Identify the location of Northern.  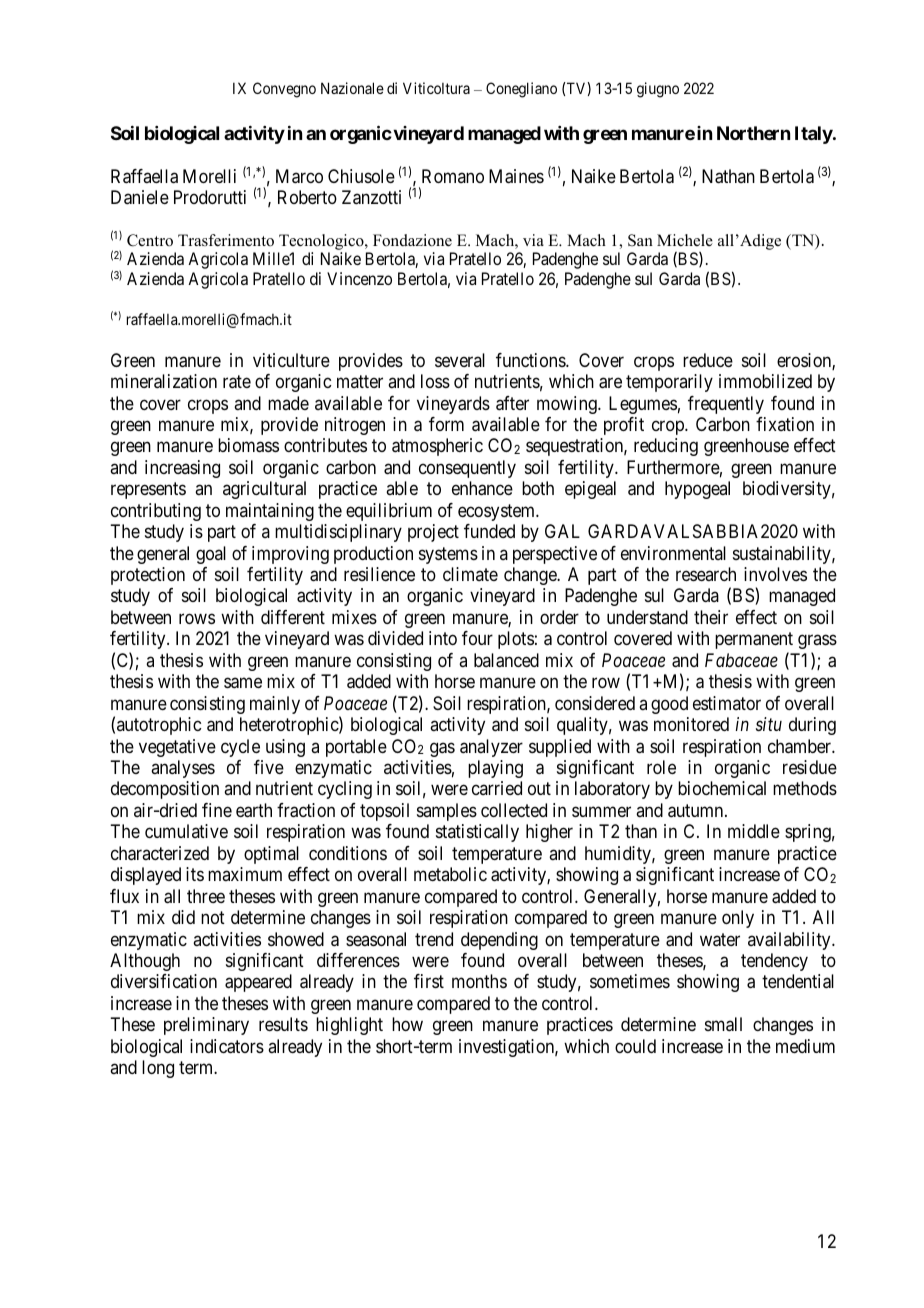
(753, 133).
